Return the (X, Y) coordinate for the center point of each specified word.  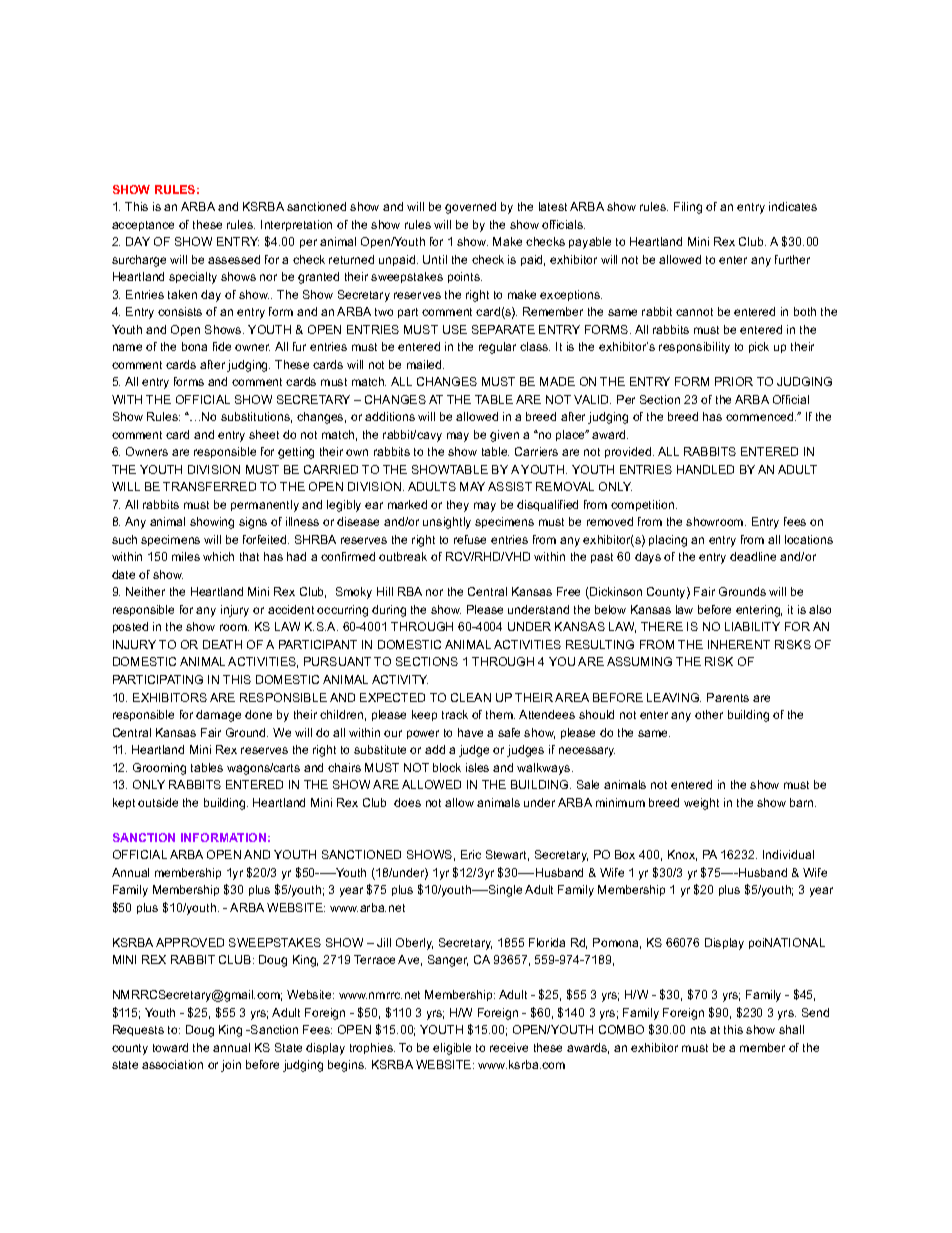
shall (791, 1029)
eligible (452, 1049)
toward (170, 1047)
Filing (688, 208)
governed (470, 208)
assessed (234, 259)
